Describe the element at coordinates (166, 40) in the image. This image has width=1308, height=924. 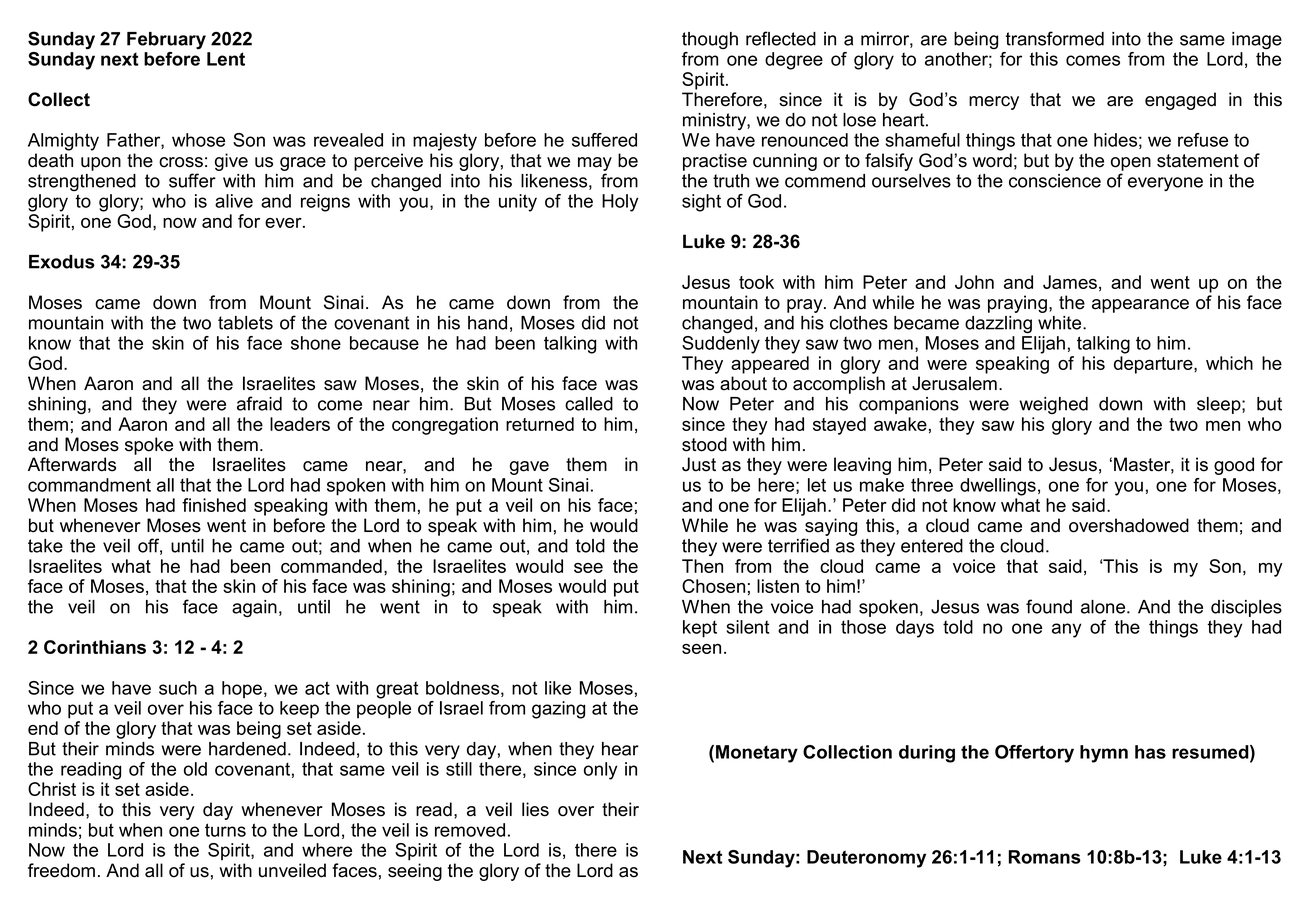
I see `February` at that location.
